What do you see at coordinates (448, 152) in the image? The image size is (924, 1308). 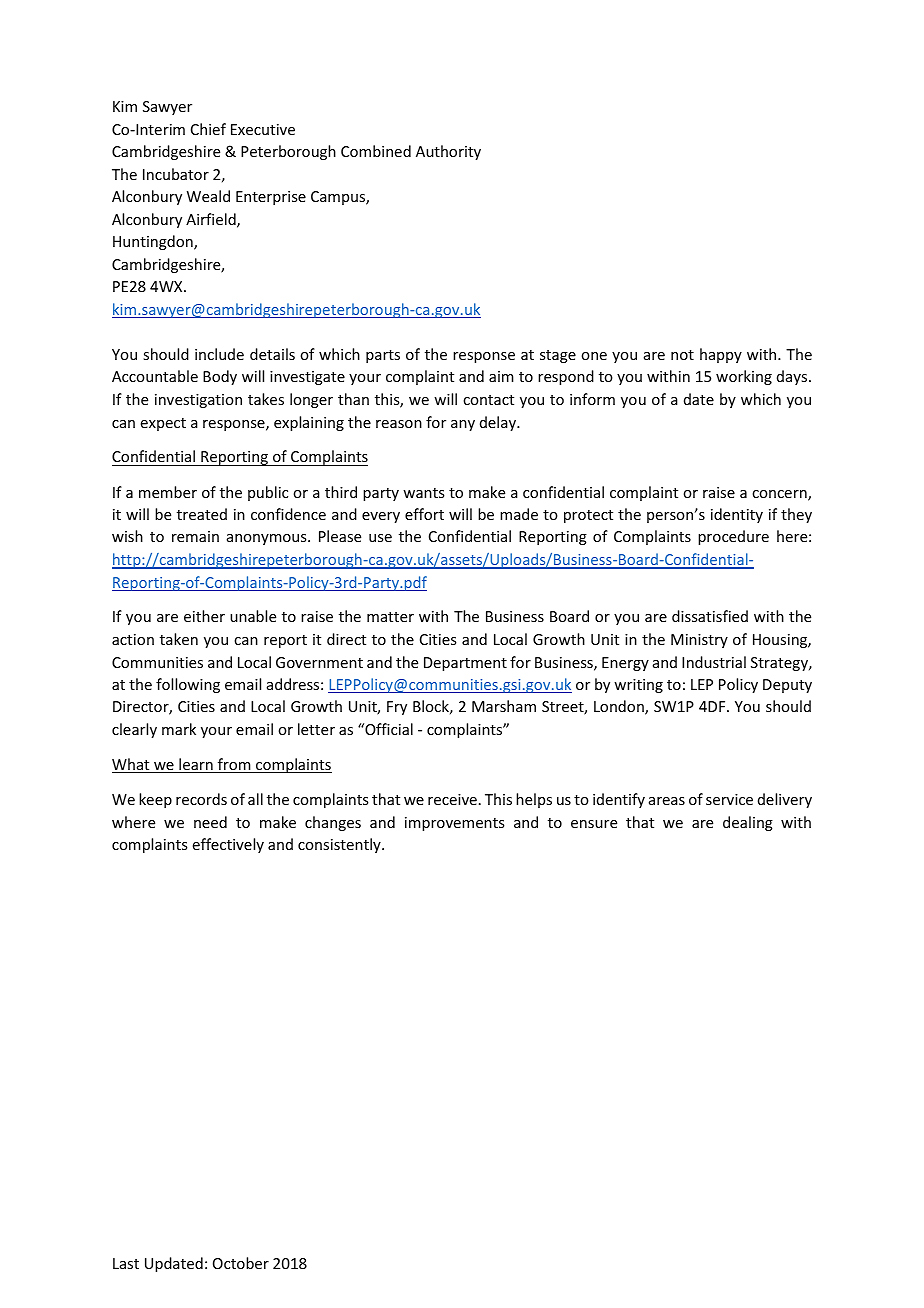 I see `Authority` at bounding box center [448, 152].
